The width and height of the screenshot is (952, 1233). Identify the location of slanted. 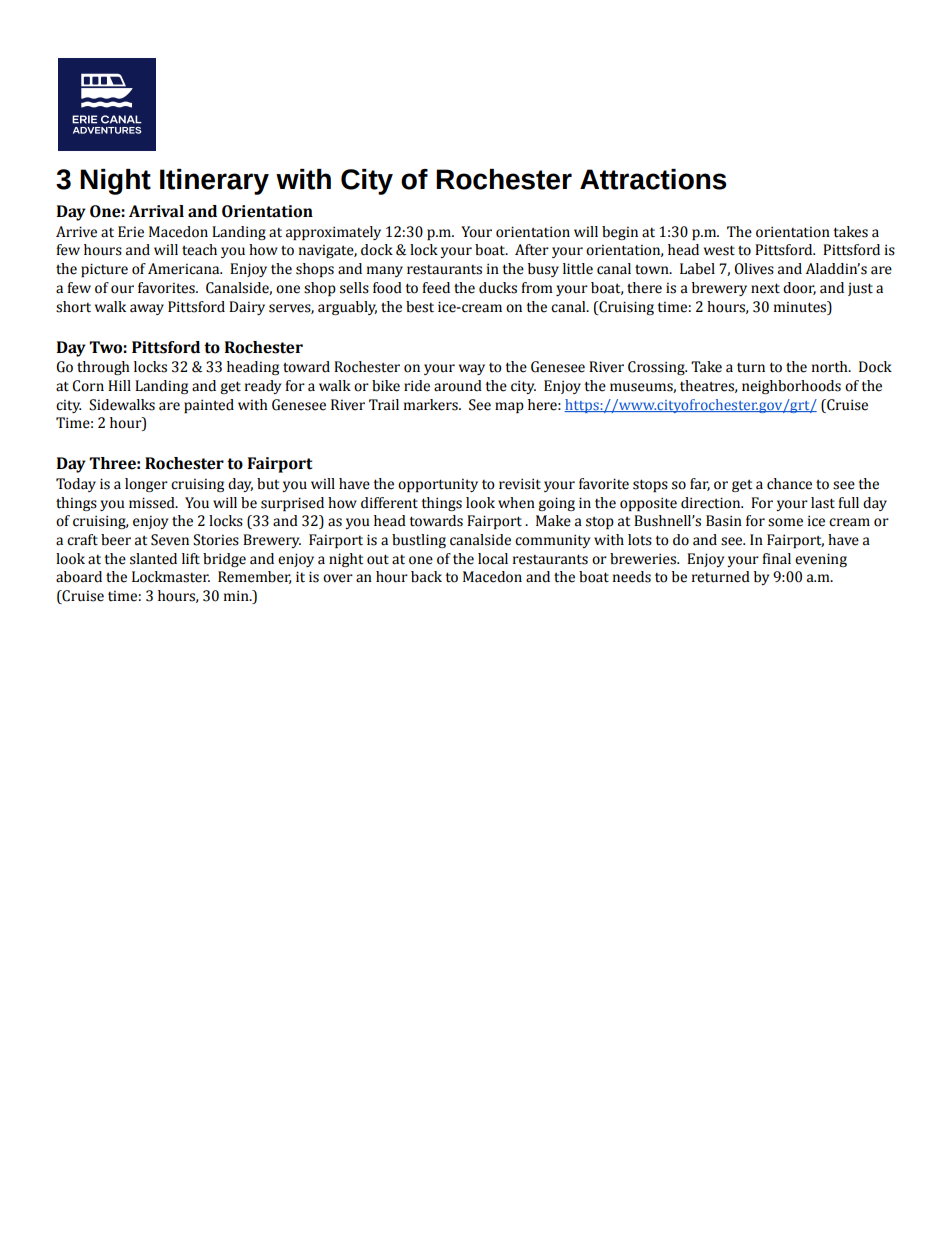
(153, 559).
